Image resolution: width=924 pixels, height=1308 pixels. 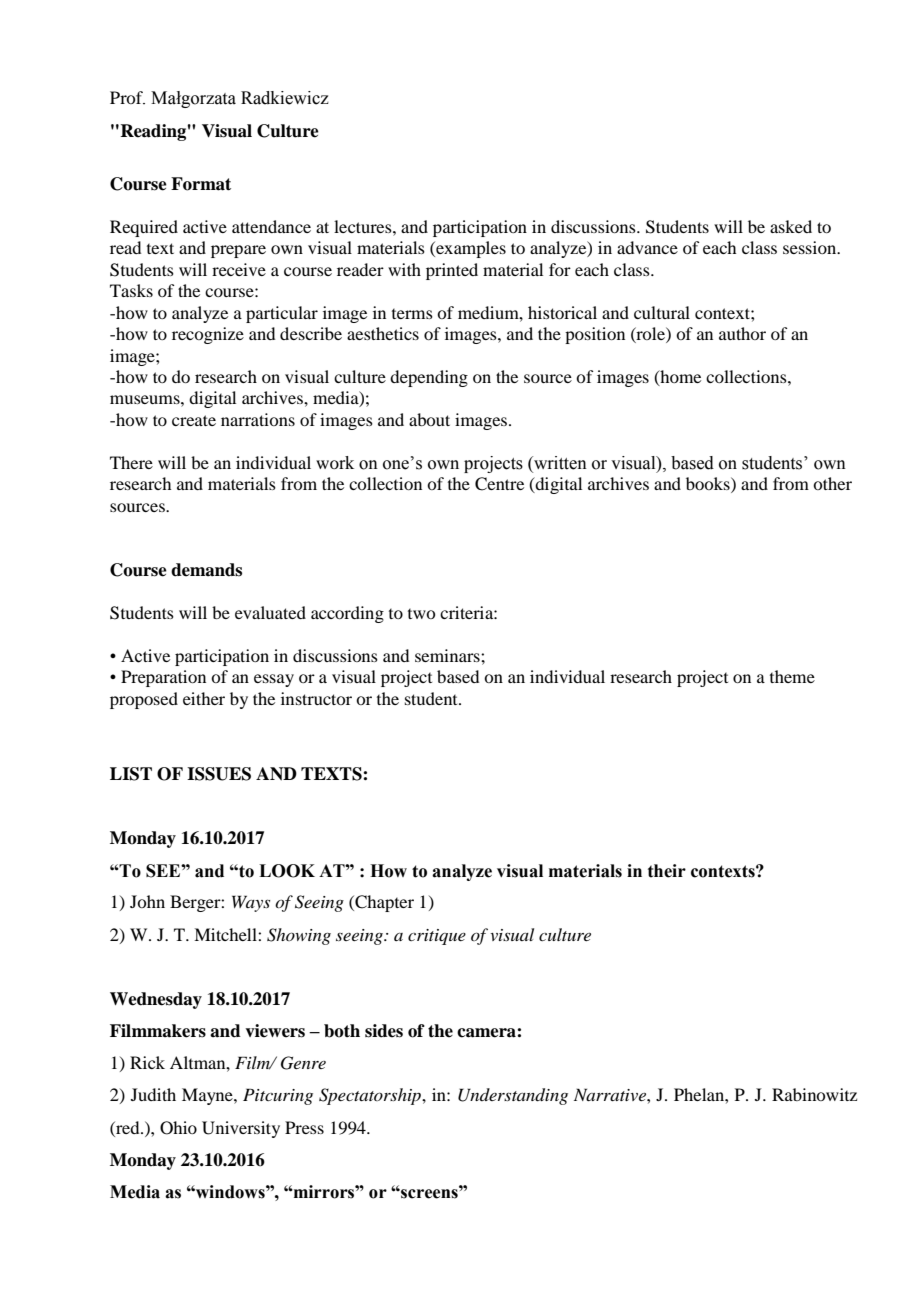 I want to click on Chapter, so click(x=383, y=903).
